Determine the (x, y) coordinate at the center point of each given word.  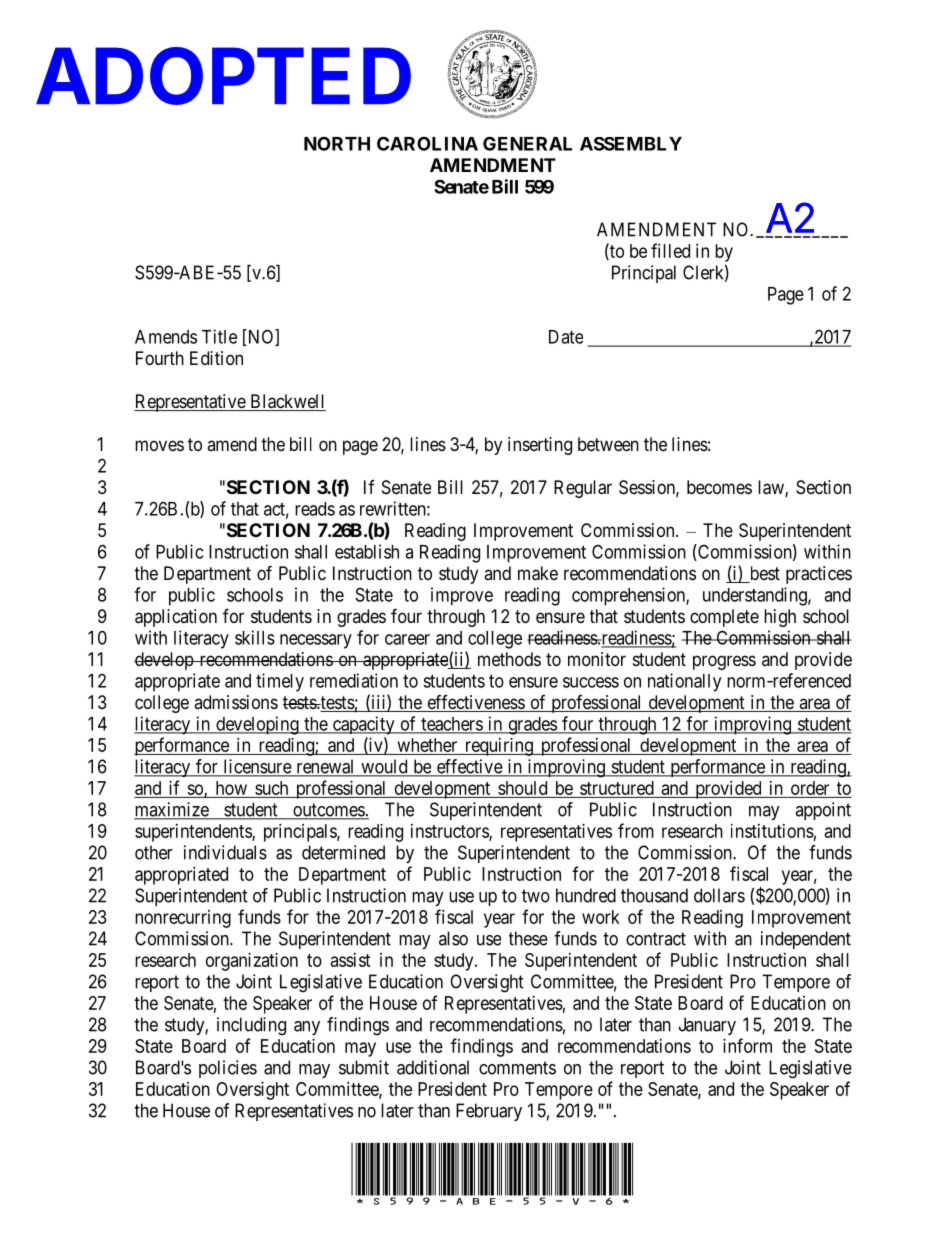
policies (228, 1069)
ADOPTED (223, 76)
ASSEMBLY (631, 144)
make (538, 573)
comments (517, 1068)
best (763, 574)
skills (255, 637)
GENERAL (527, 143)
